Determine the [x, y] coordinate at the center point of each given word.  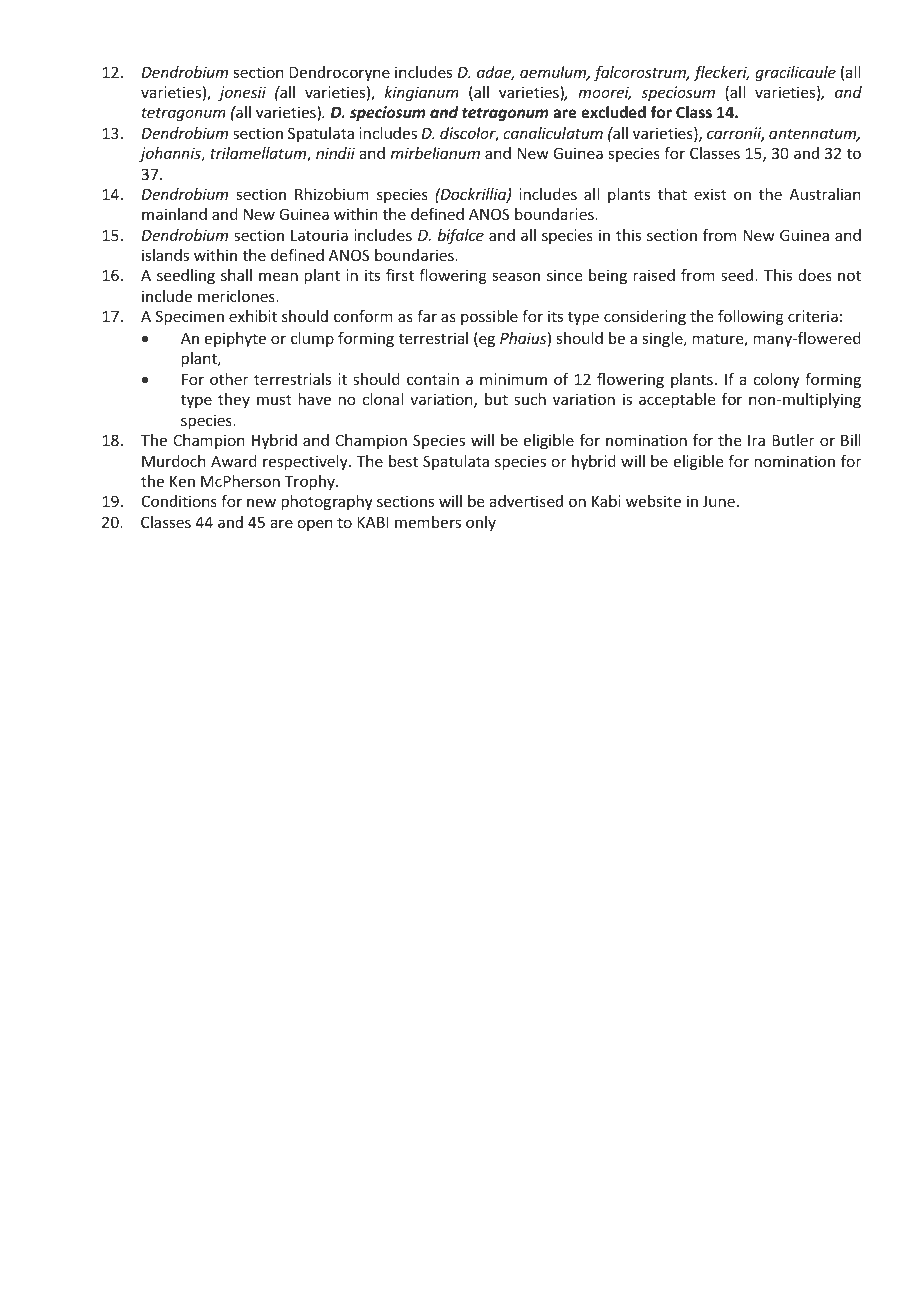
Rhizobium [332, 194]
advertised [526, 501]
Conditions [179, 501]
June [719, 501]
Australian [825, 194]
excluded [613, 112]
